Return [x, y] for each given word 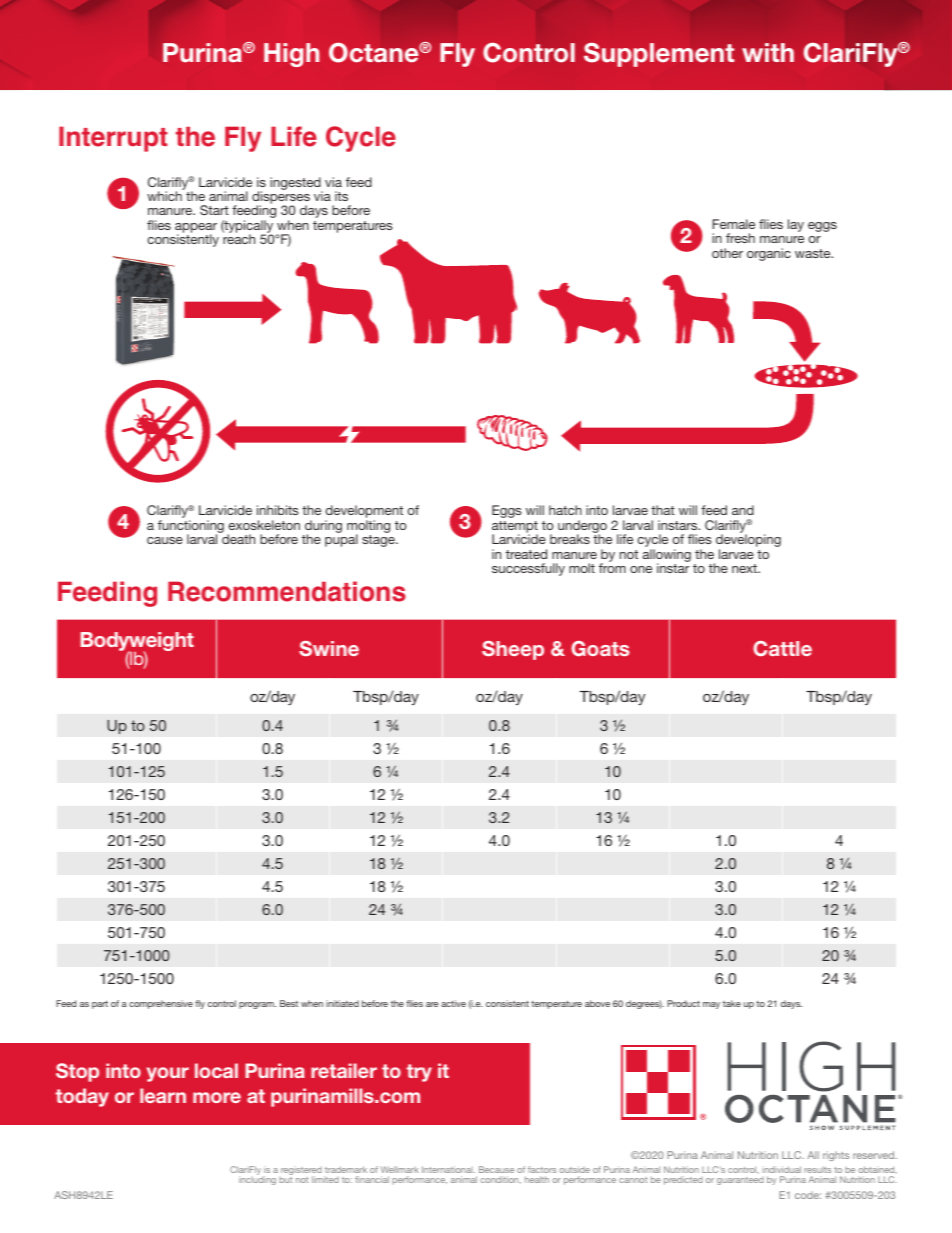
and [743, 510]
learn [163, 1095]
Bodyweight [137, 643]
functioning [191, 528]
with [768, 52]
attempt [515, 528]
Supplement [659, 54]
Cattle [782, 649]
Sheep [513, 650]
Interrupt [113, 139]
